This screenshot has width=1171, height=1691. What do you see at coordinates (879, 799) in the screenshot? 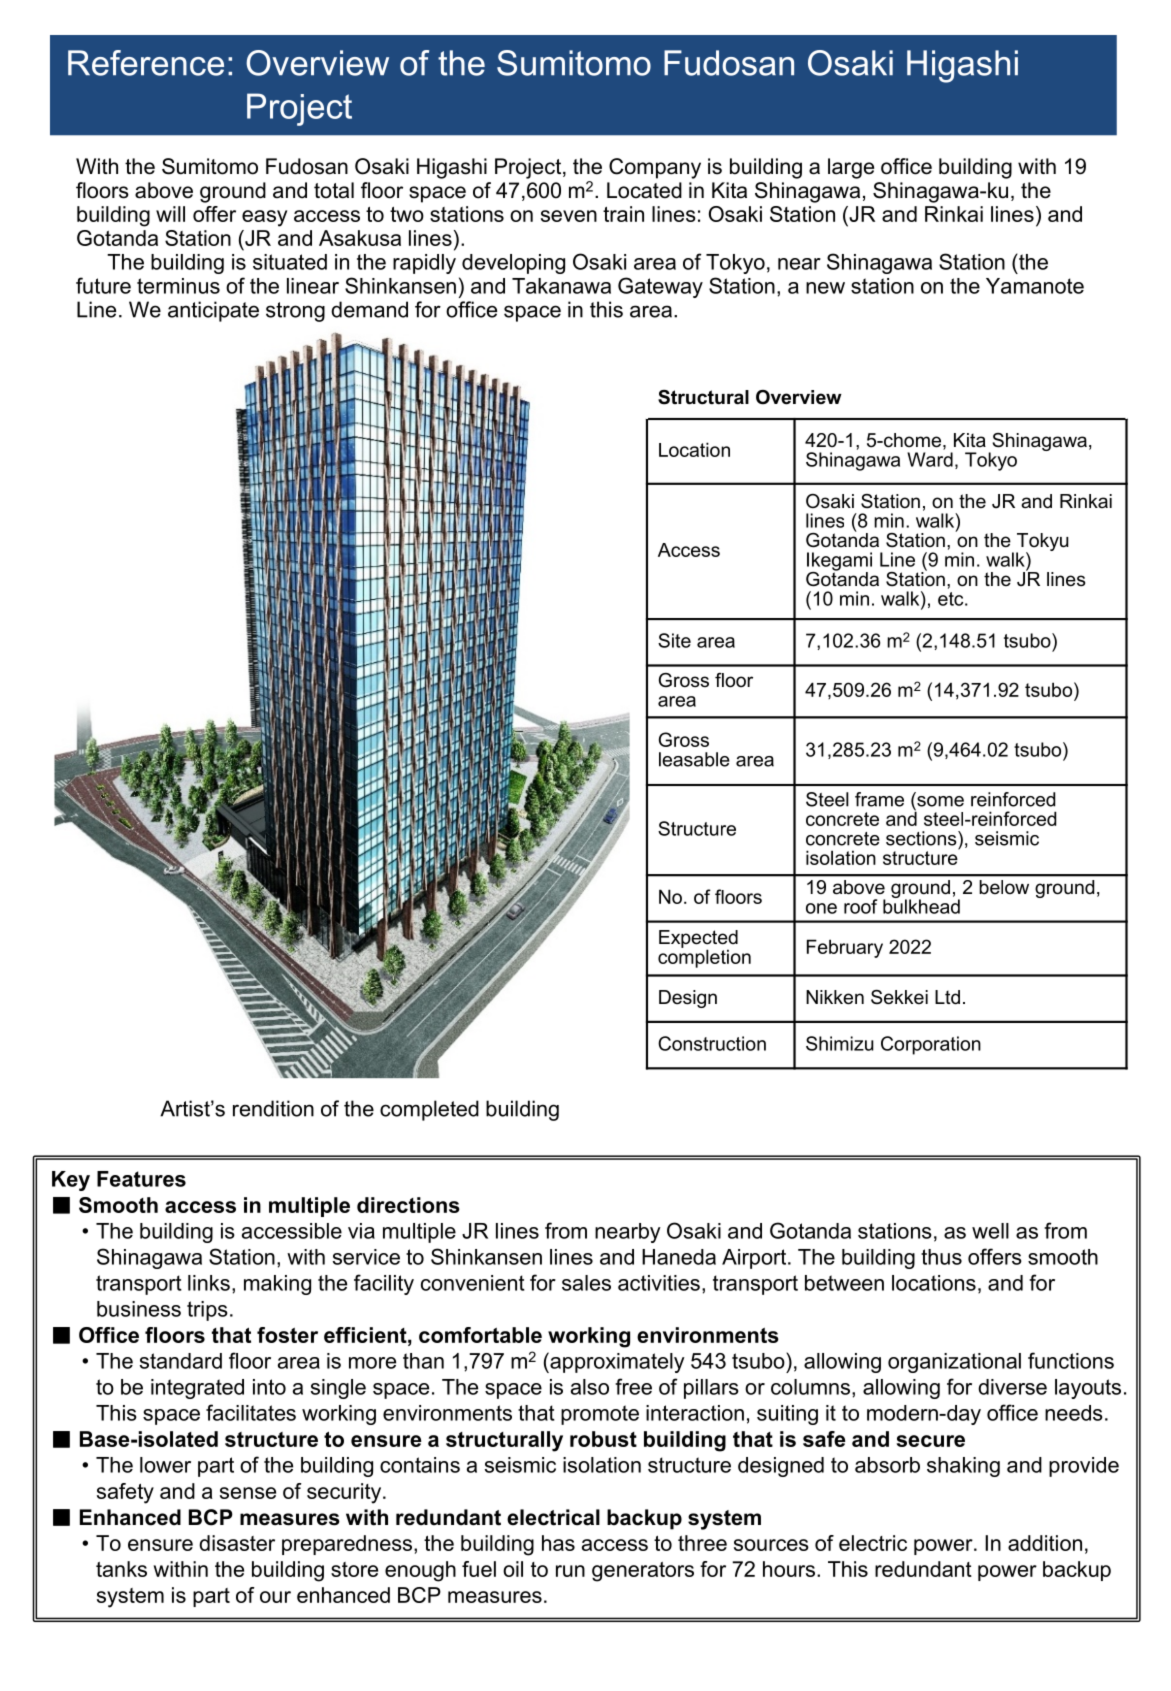
I see `frame` at bounding box center [879, 799].
